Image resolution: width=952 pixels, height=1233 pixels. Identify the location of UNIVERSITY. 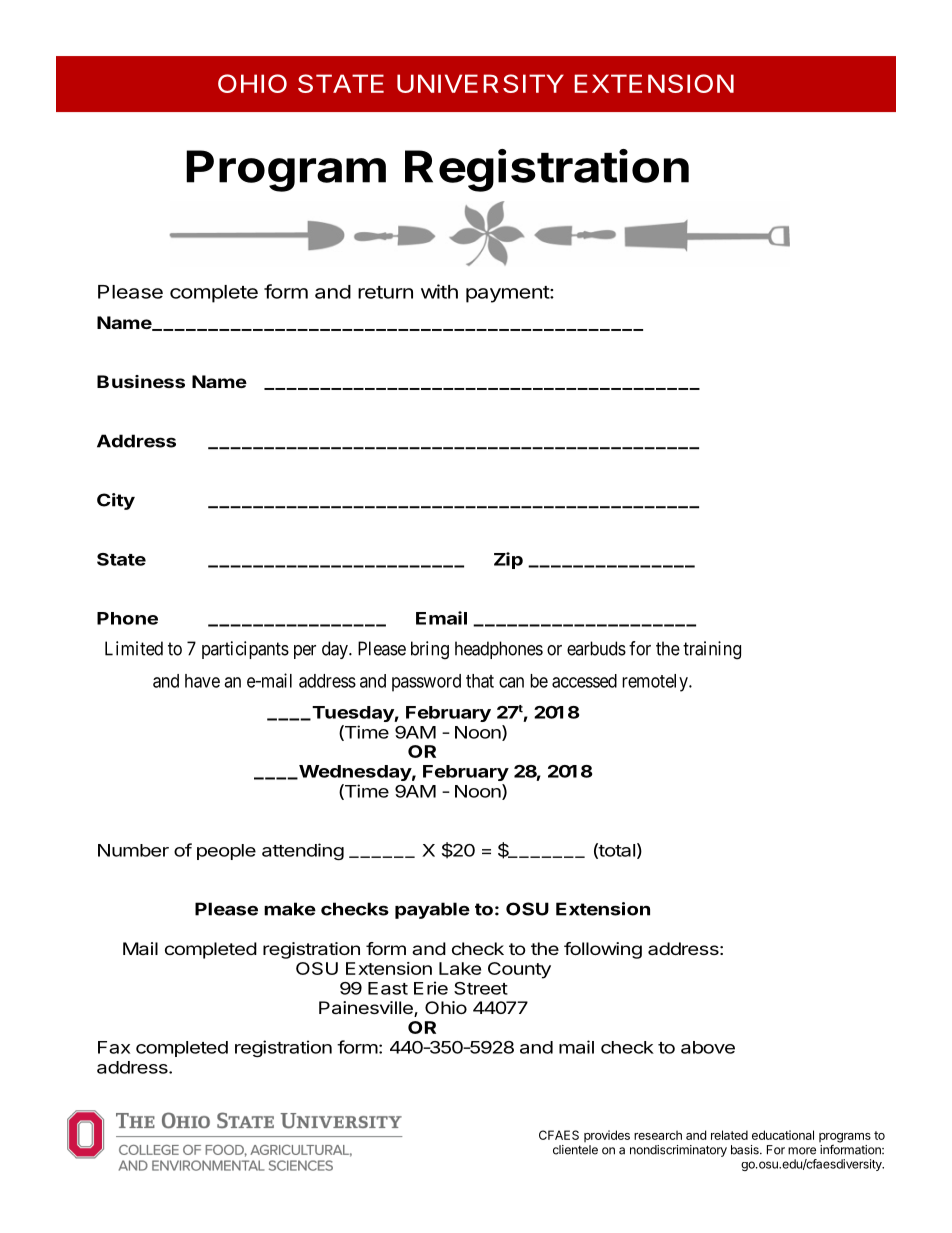
(480, 83).
